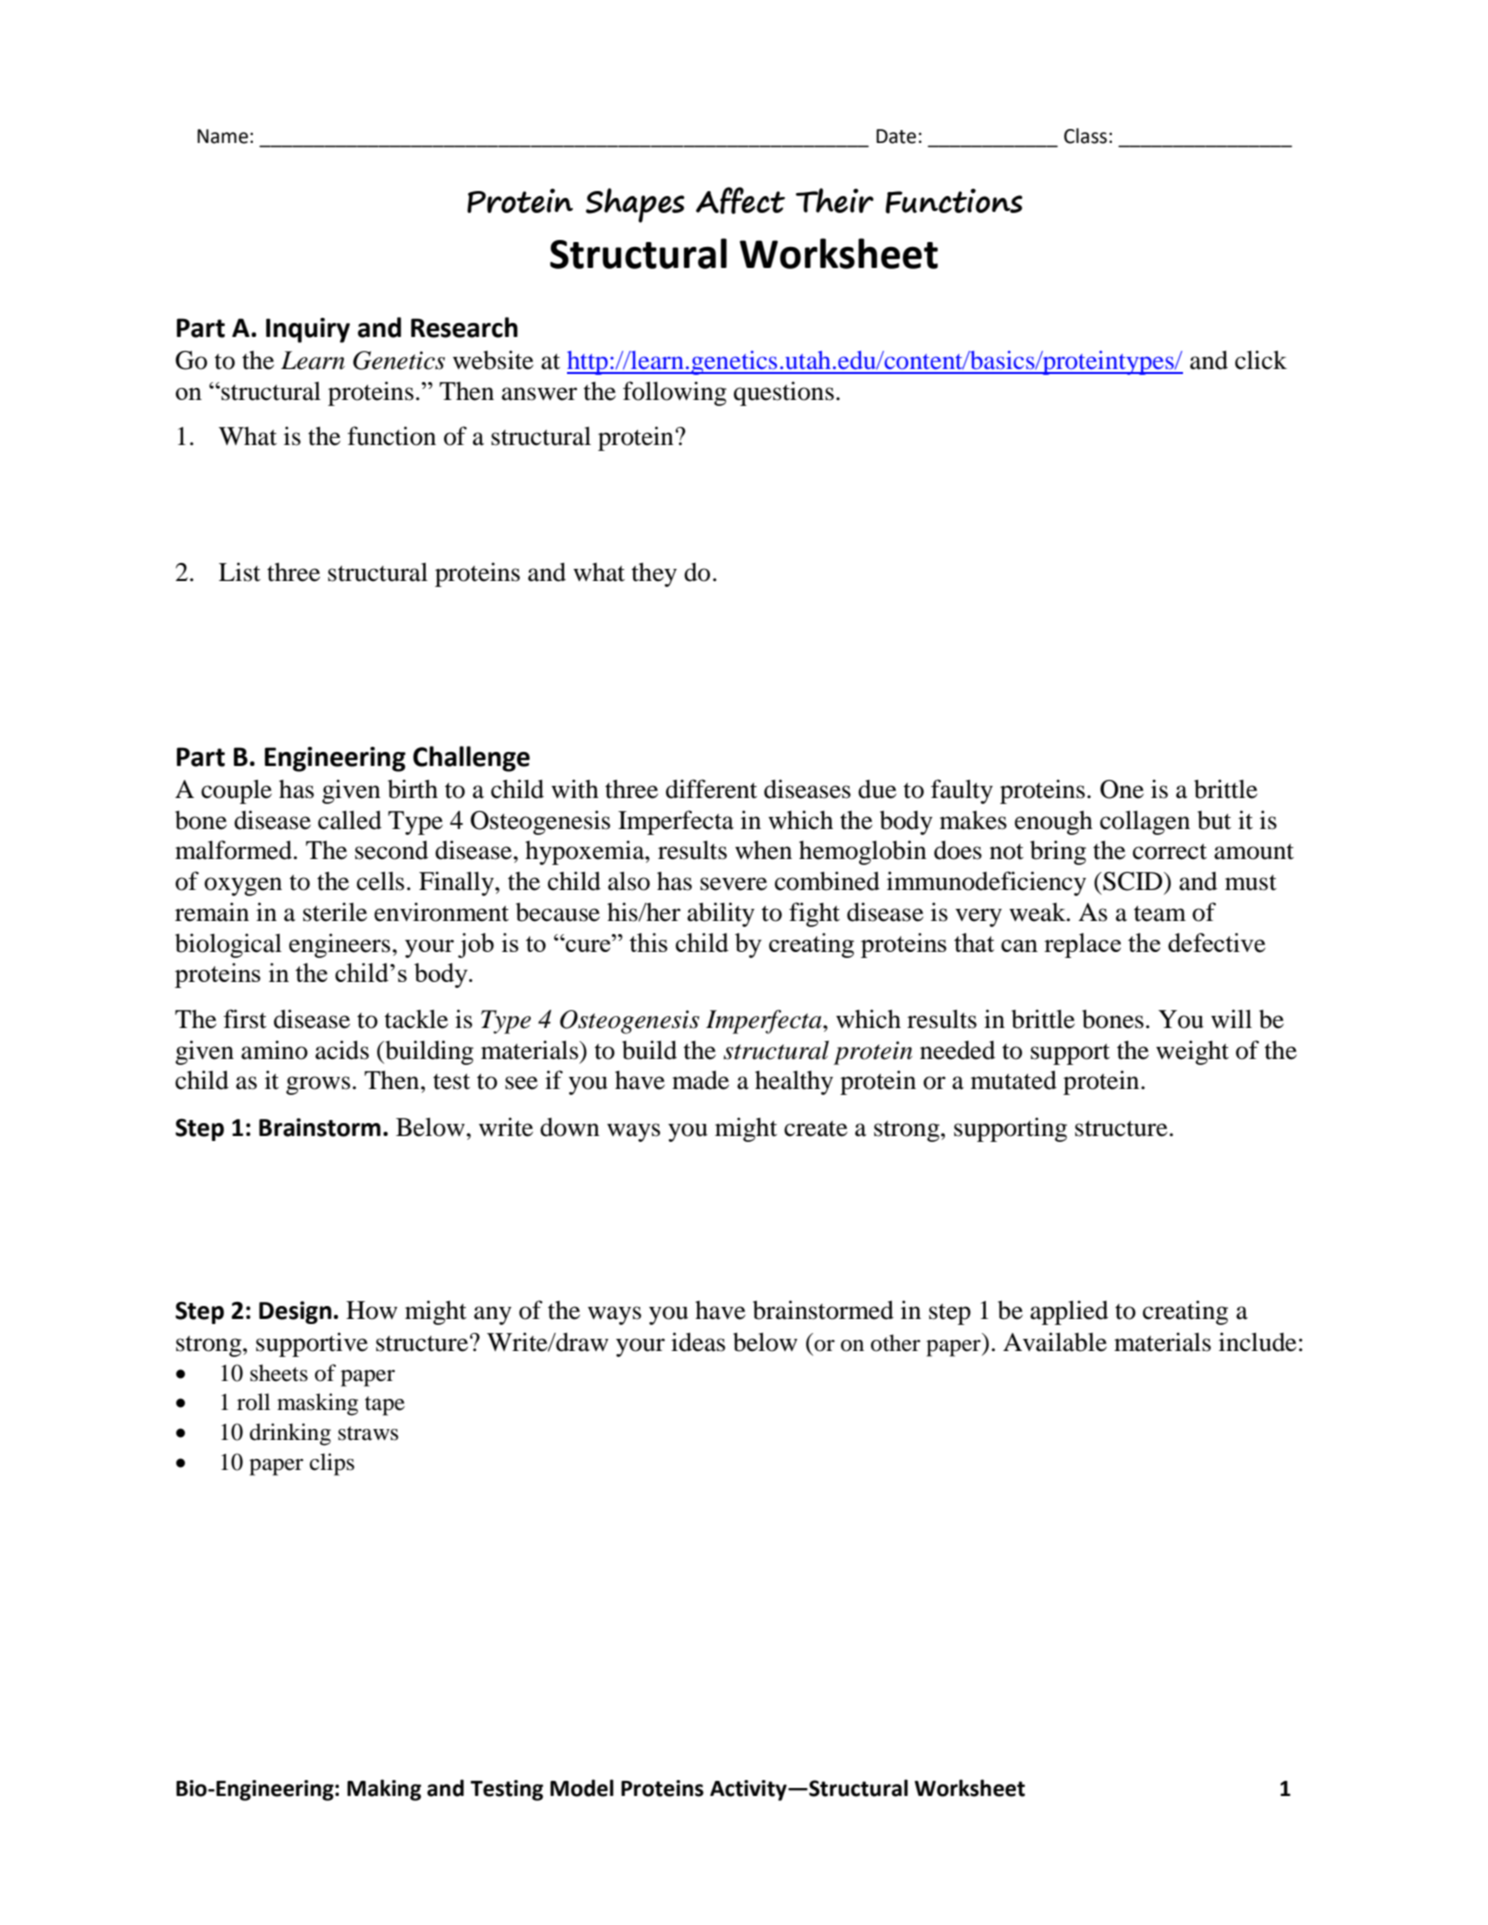 Image resolution: width=1488 pixels, height=1925 pixels. Describe the element at coordinates (740, 200) in the screenshot. I see `Affect` at that location.
